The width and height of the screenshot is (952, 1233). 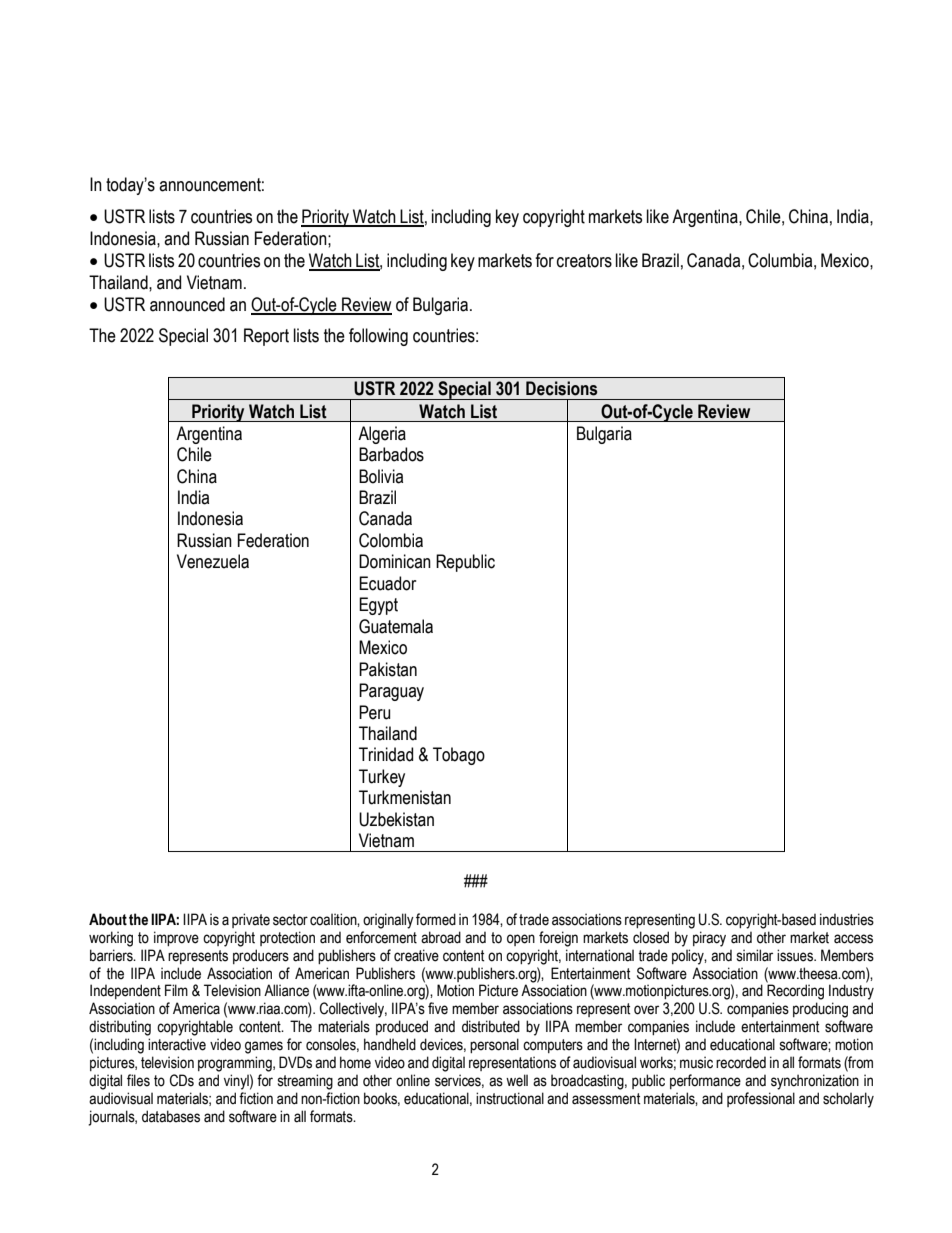 What do you see at coordinates (584, 261) in the screenshot?
I see `creators` at bounding box center [584, 261].
